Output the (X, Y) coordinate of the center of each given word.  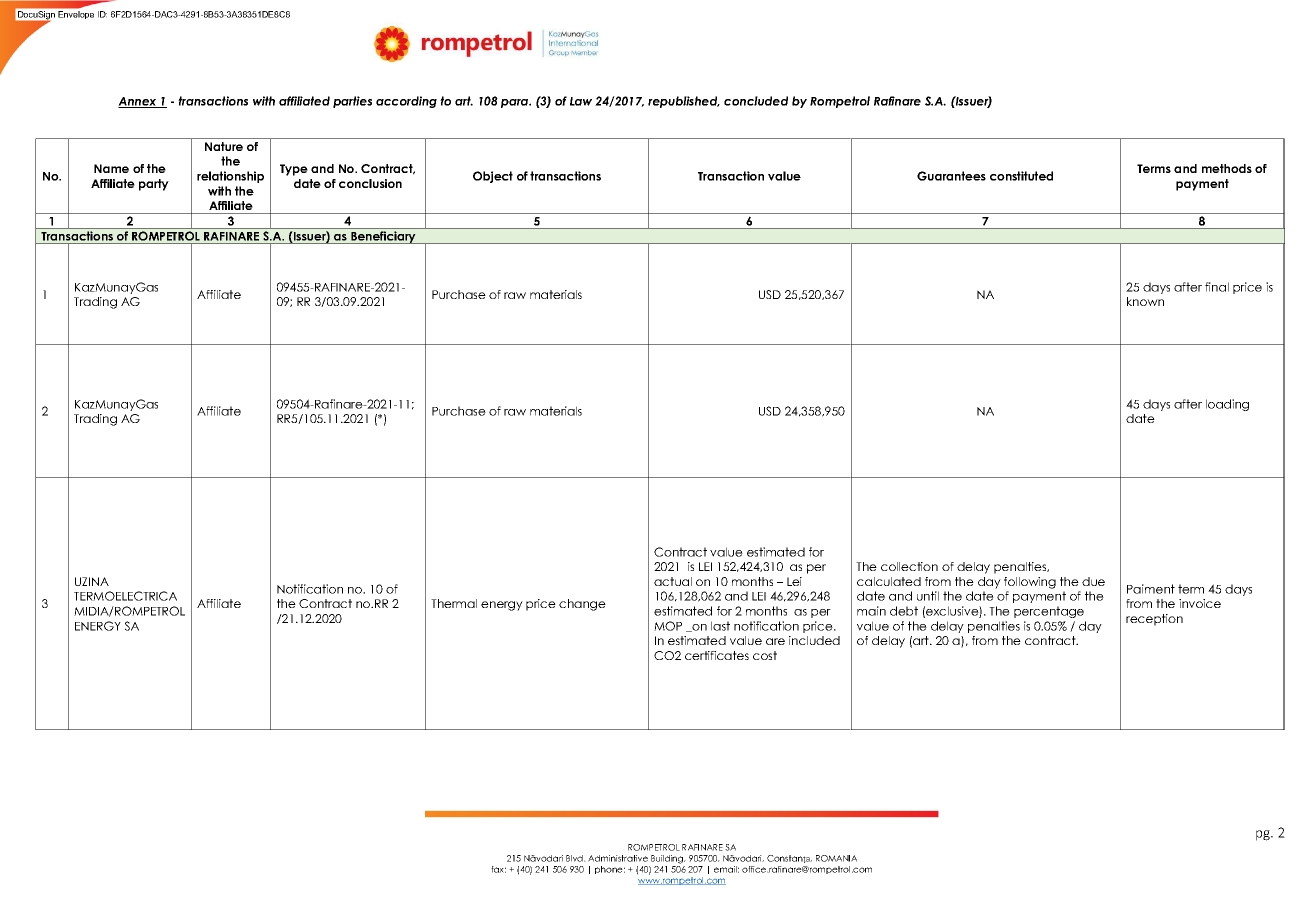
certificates (717, 655)
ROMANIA (836, 858)
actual (673, 581)
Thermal (454, 603)
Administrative (618, 858)
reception (1154, 620)
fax (498, 869)
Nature (224, 146)
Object (493, 177)
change (582, 605)
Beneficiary (383, 237)
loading (1227, 405)
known (1145, 301)
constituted (1021, 176)
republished (684, 102)
